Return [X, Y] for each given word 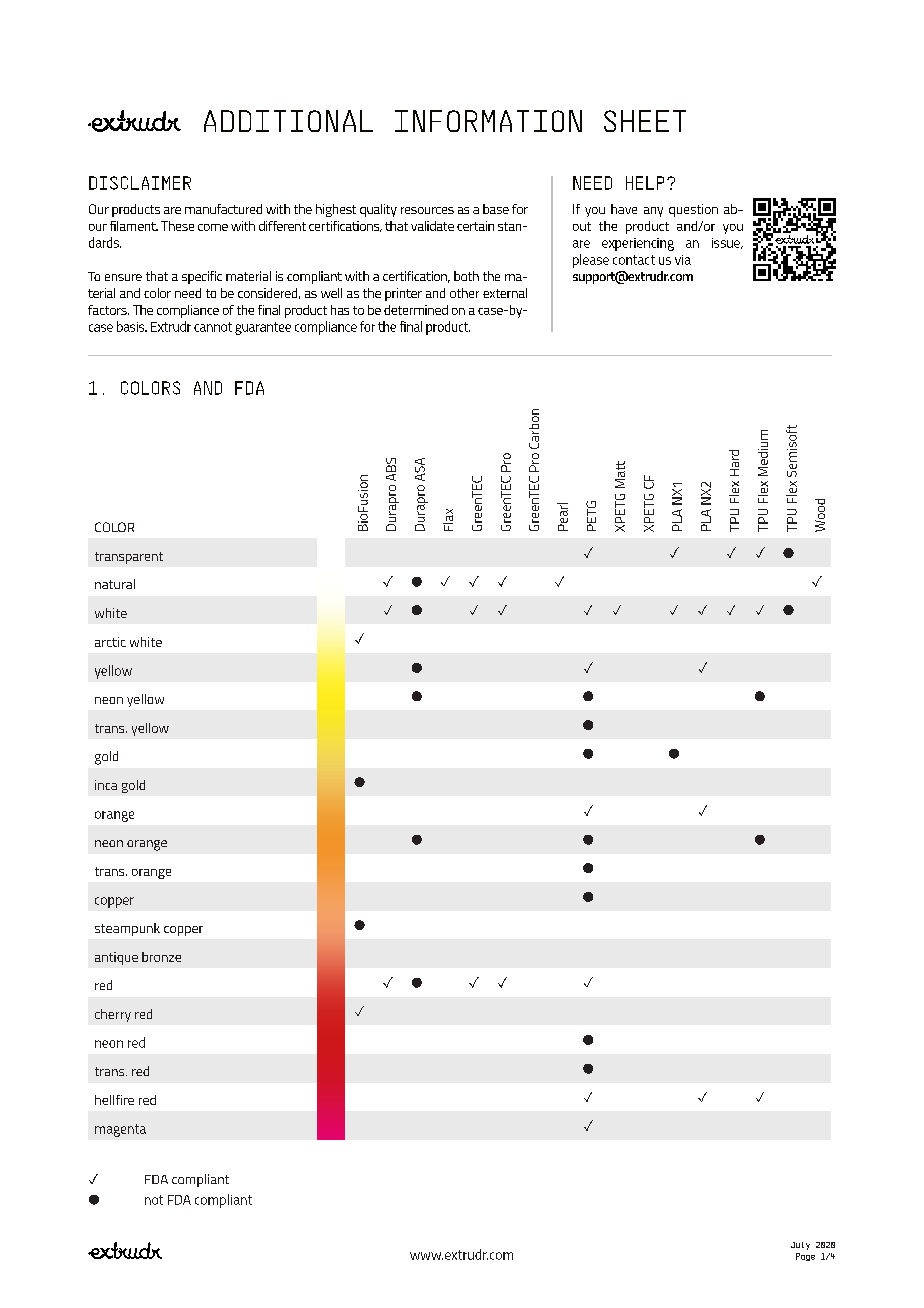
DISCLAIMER [140, 183]
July [800, 1246]
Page [805, 1257]
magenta [120, 1130]
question [693, 210]
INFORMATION [488, 121]
